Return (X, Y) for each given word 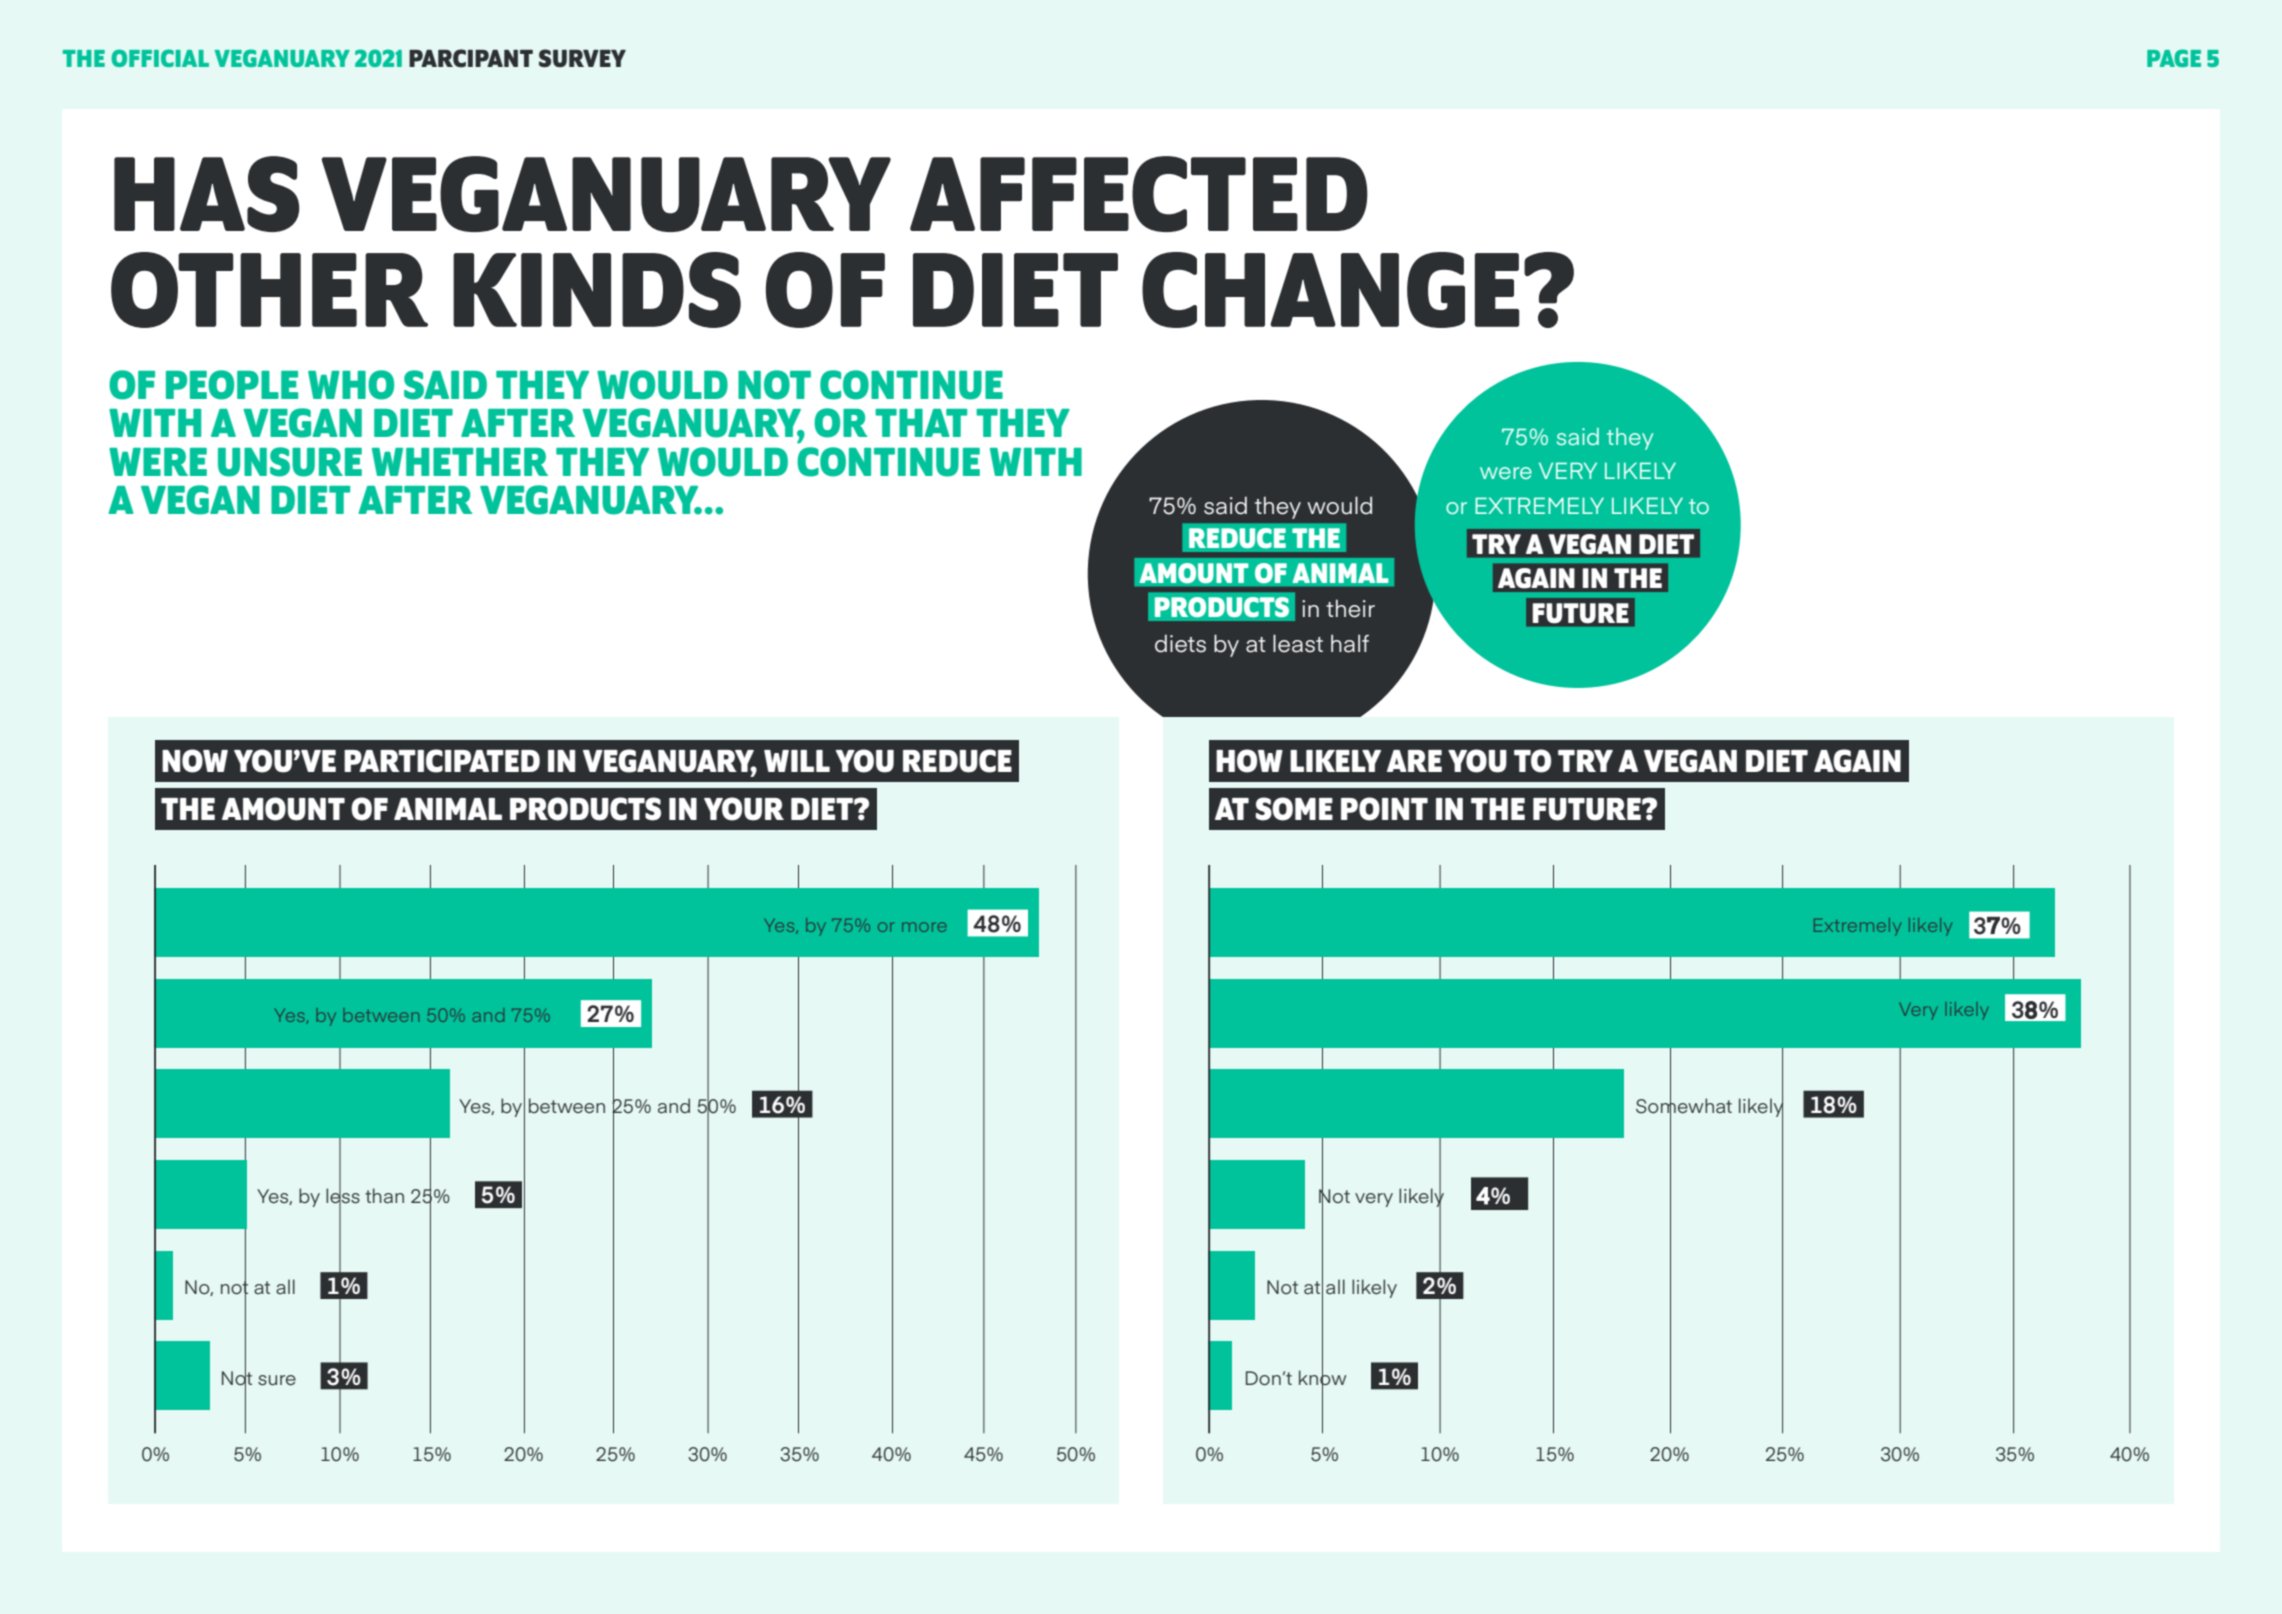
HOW (1249, 761)
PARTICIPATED (442, 761)
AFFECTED (1139, 194)
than (384, 1195)
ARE (1414, 761)
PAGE (2174, 58)
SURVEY (582, 58)
